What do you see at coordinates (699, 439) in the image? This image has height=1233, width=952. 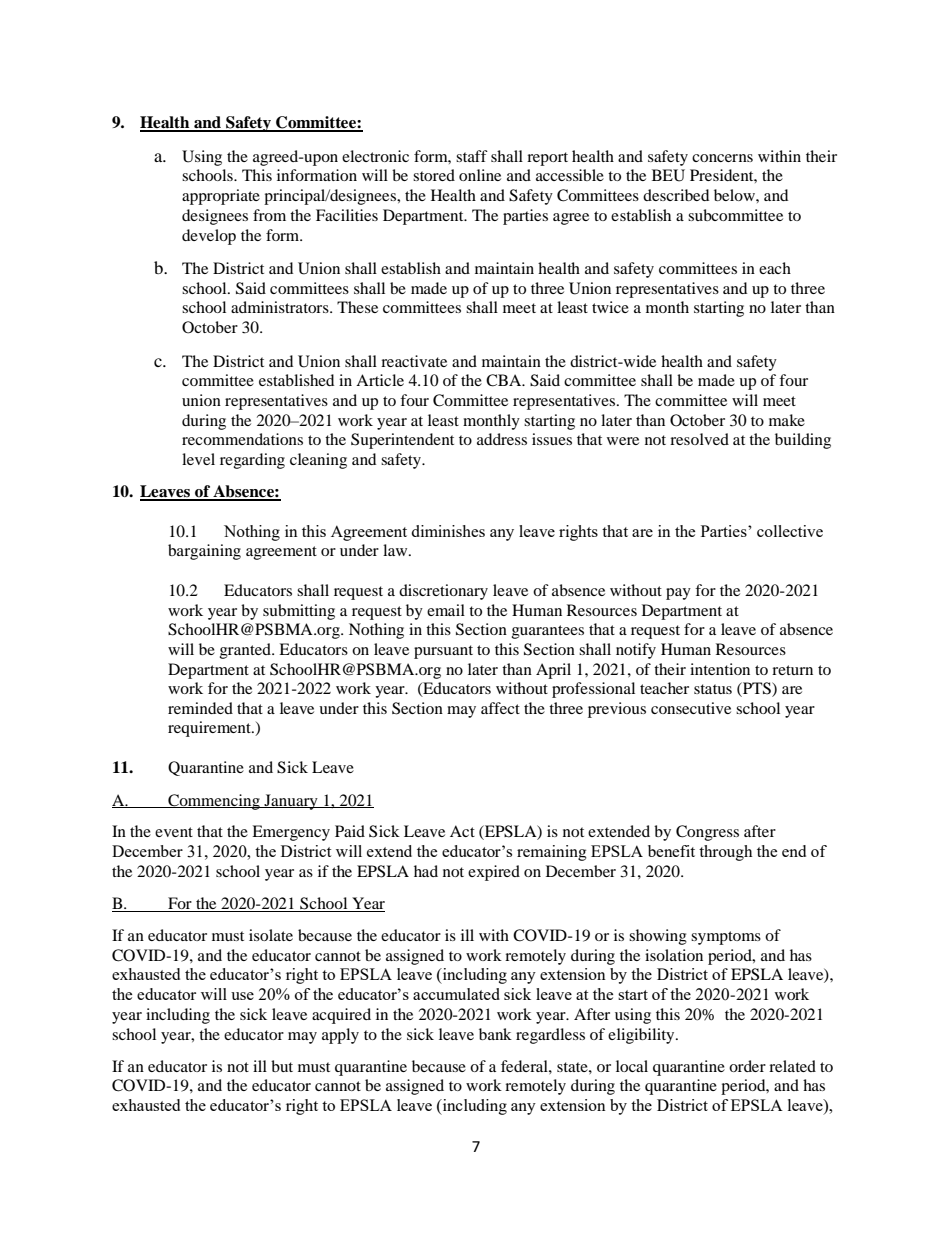 I see `resolved` at bounding box center [699, 439].
